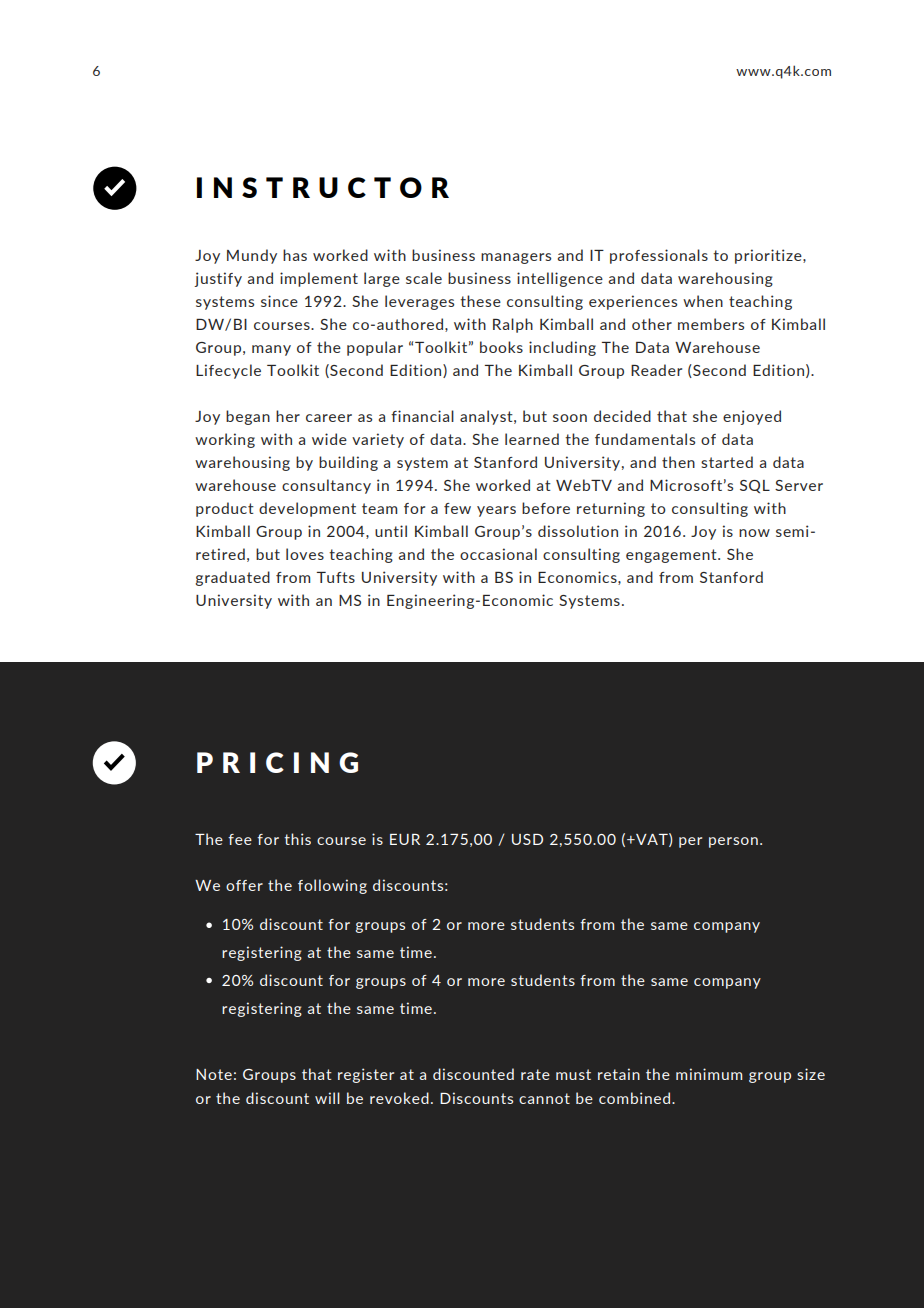  I want to click on prioritize, so click(769, 256).
